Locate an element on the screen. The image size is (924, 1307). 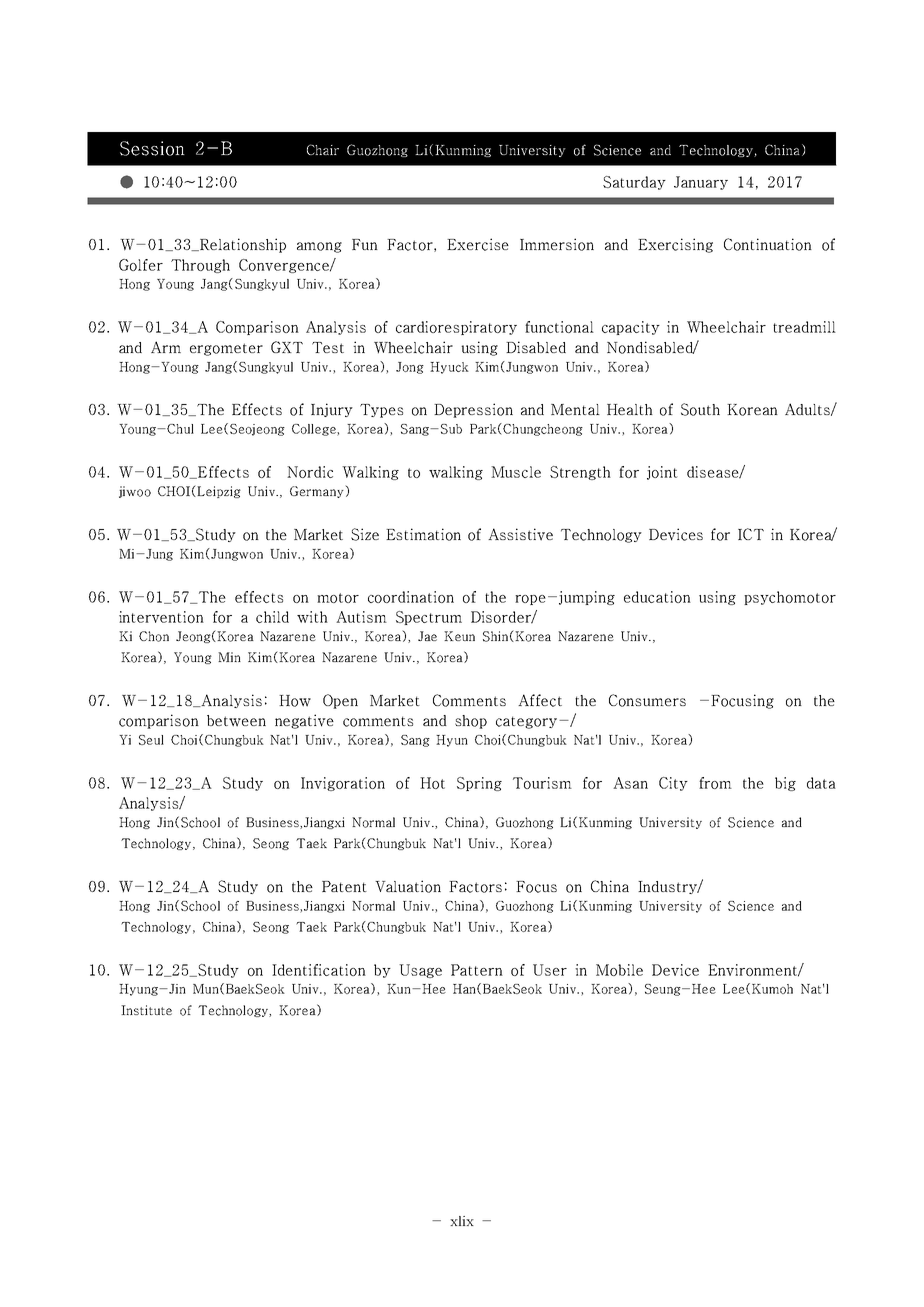
child is located at coordinates (272, 617).
